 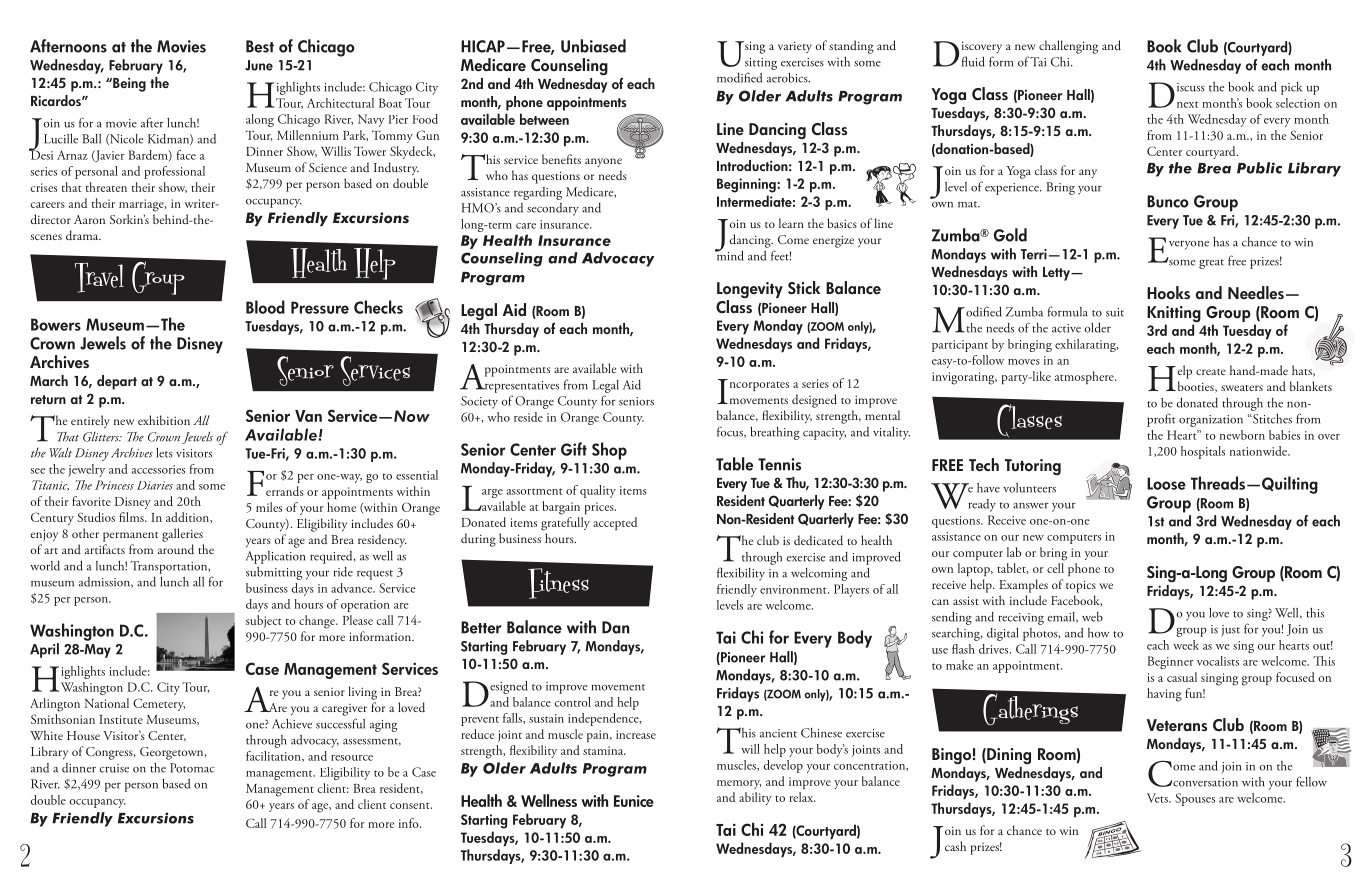 What do you see at coordinates (1203, 452) in the screenshot?
I see `hospitals` at bounding box center [1203, 452].
